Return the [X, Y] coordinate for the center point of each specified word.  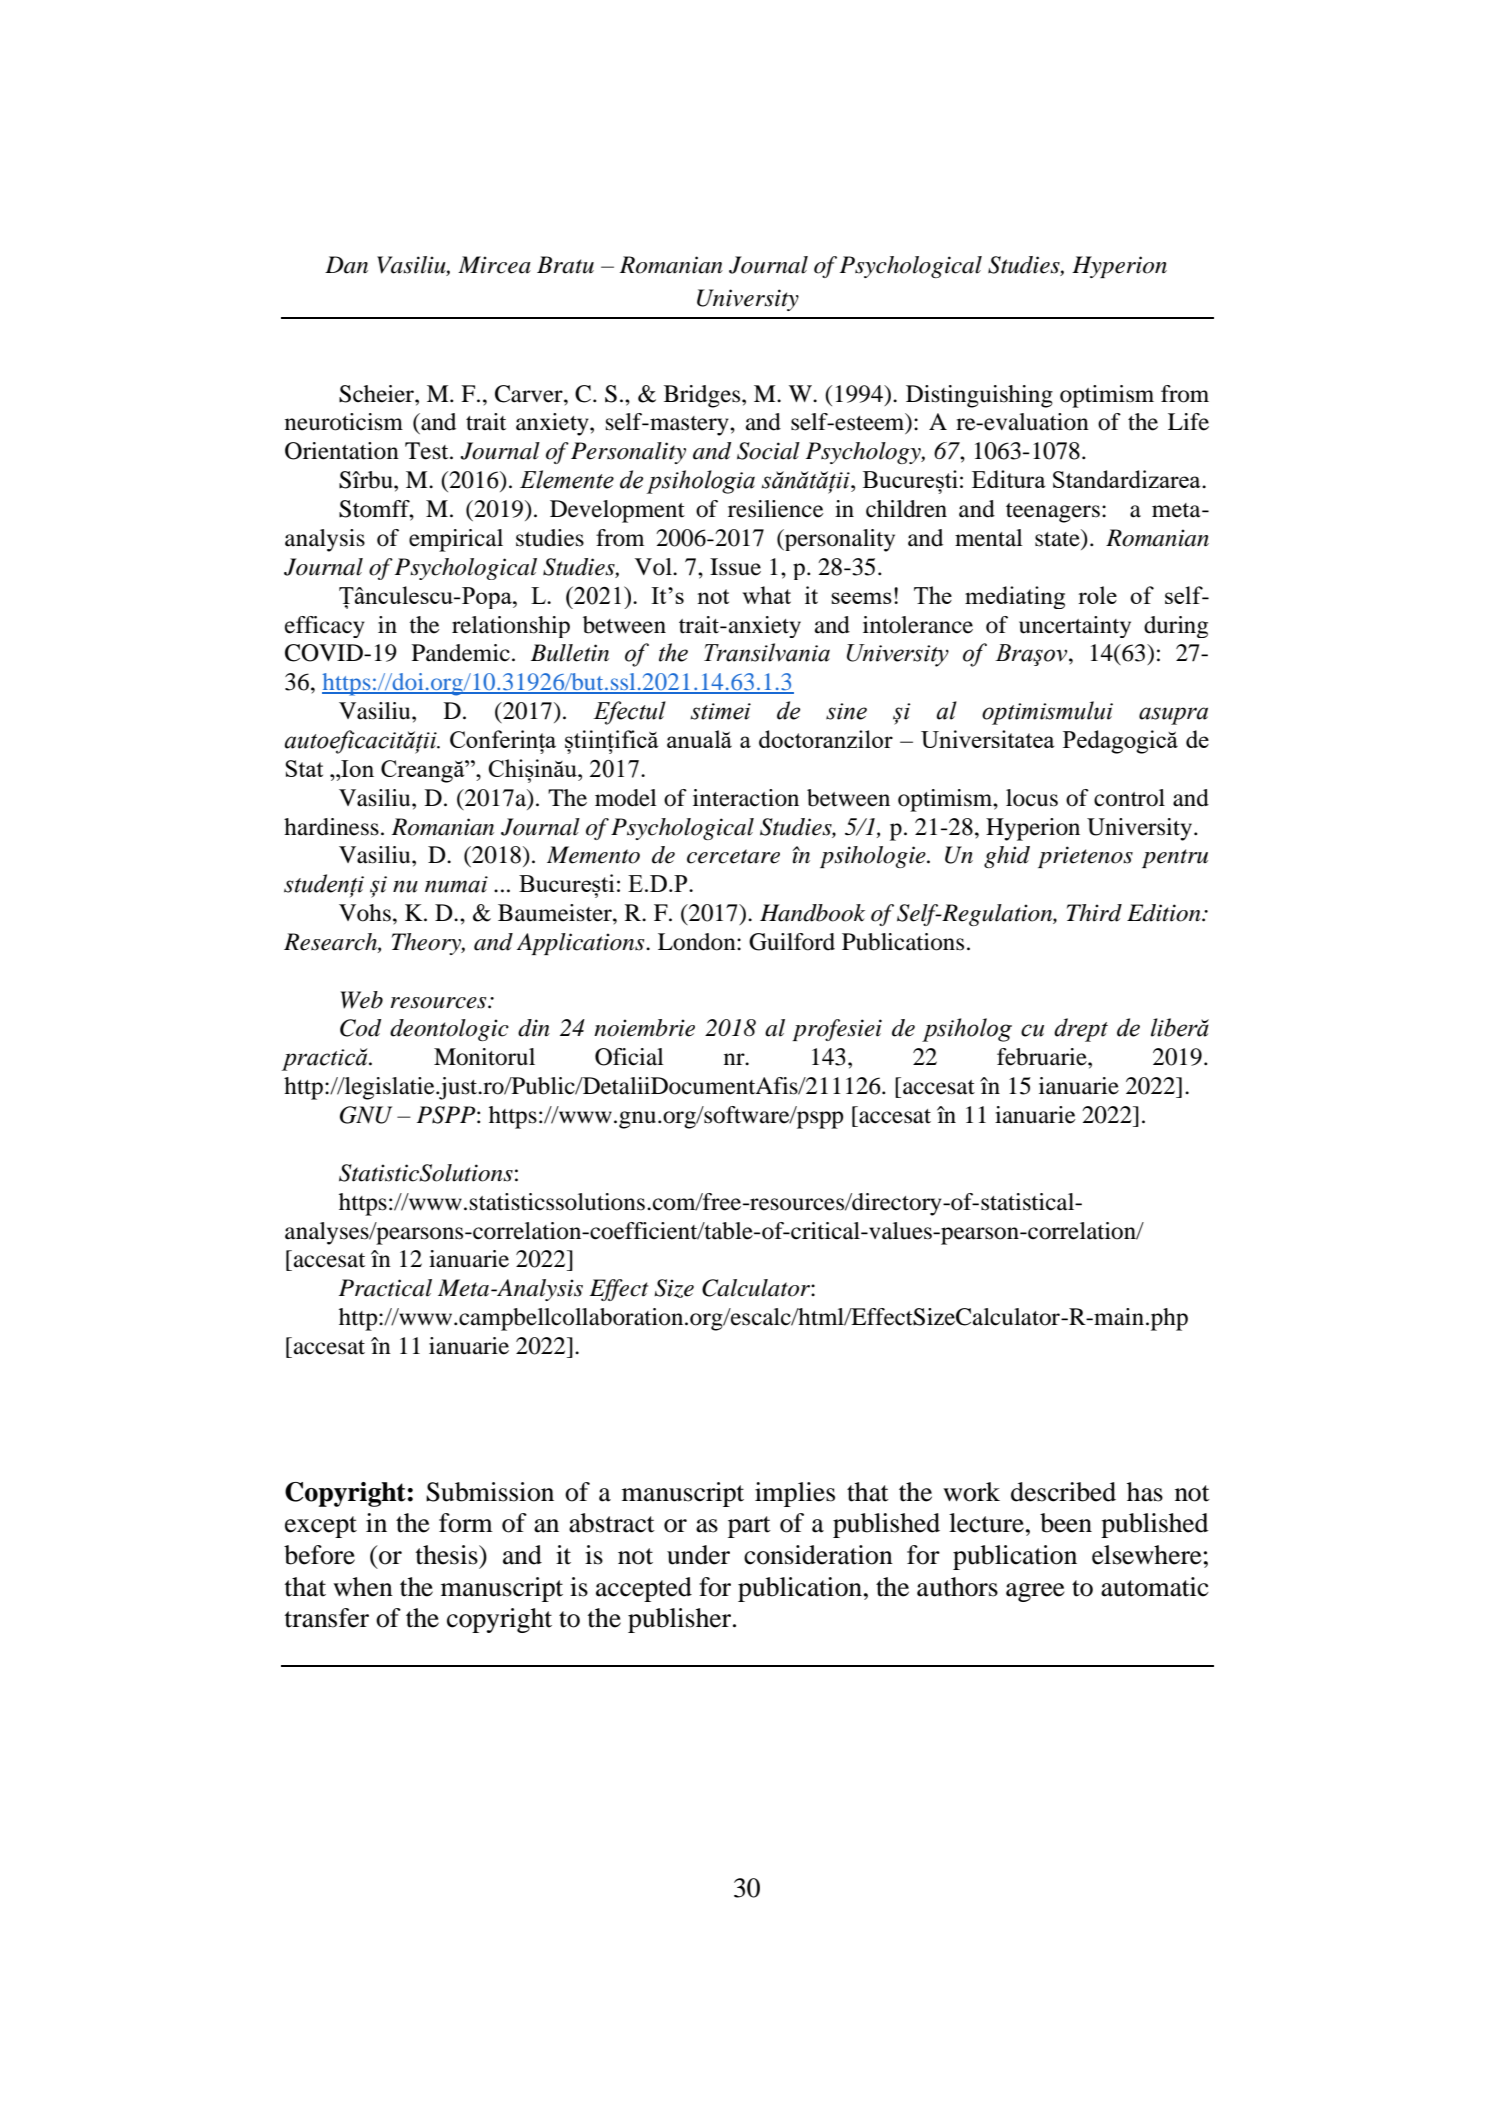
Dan [346, 265]
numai [456, 884]
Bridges [703, 396]
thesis [448, 1555]
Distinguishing [979, 396]
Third [1094, 913]
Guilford [792, 942]
